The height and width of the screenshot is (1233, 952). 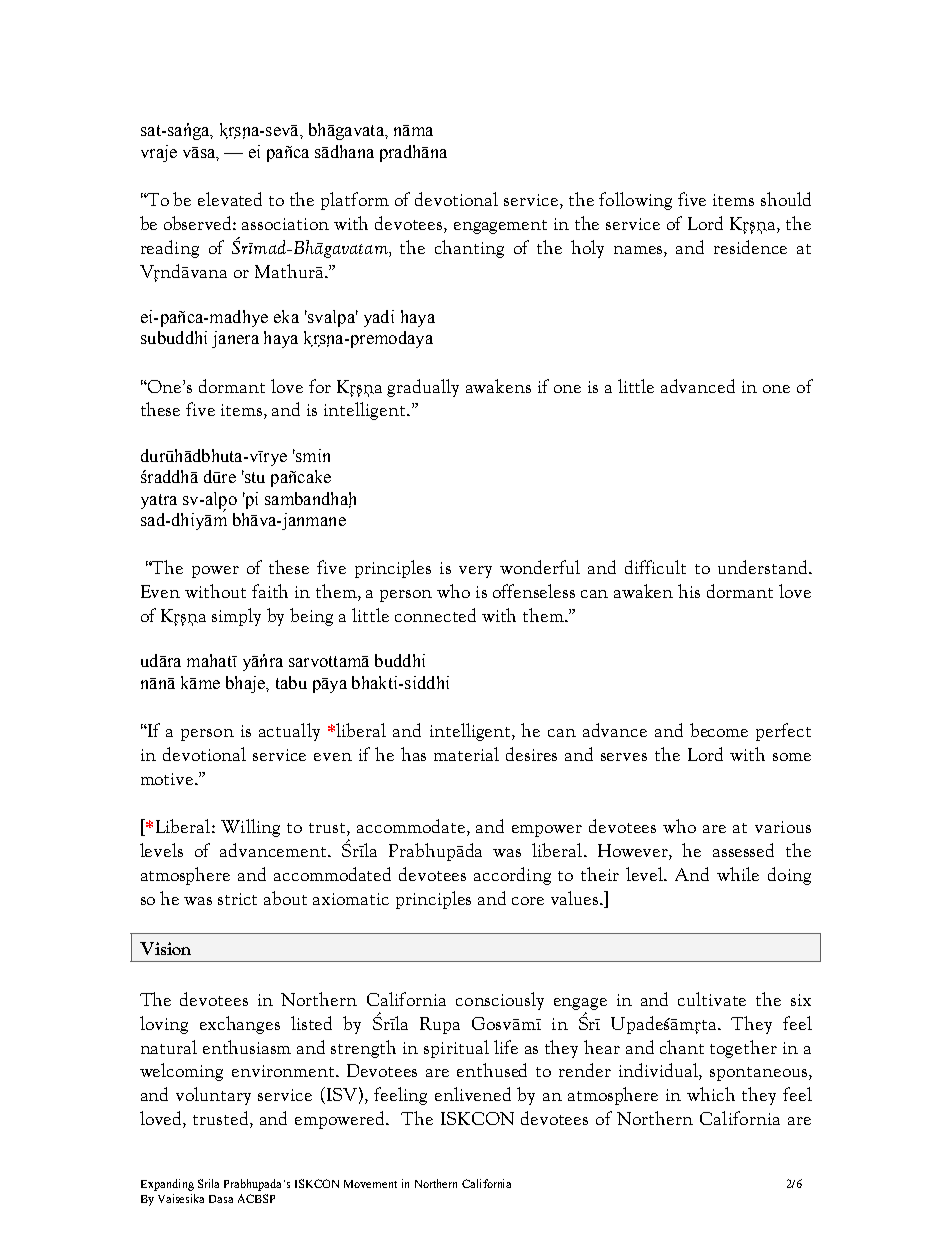 What do you see at coordinates (291, 682) in the screenshot?
I see `tabu` at bounding box center [291, 682].
